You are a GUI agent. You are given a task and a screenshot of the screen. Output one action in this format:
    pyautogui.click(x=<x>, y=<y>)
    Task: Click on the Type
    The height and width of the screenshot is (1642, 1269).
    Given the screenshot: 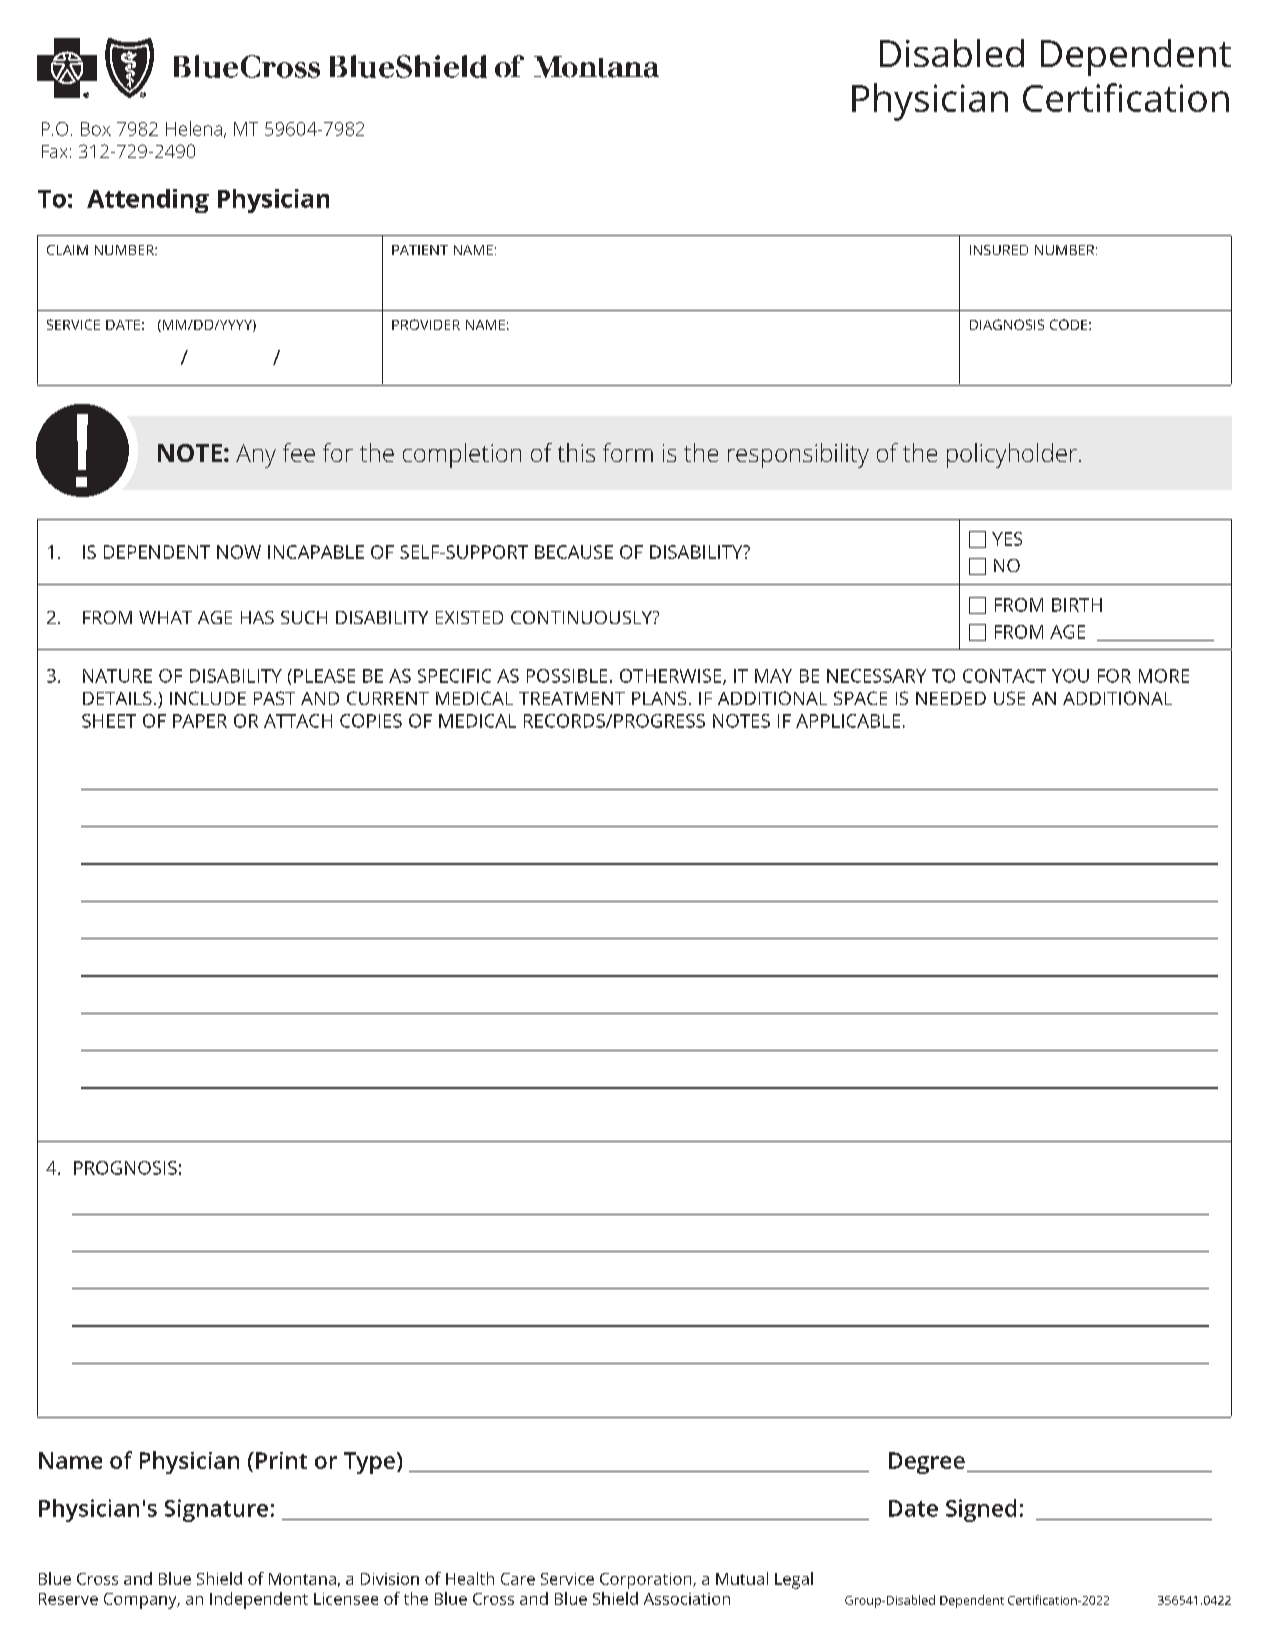 What is the action you would take?
    pyautogui.click(x=369, y=1463)
